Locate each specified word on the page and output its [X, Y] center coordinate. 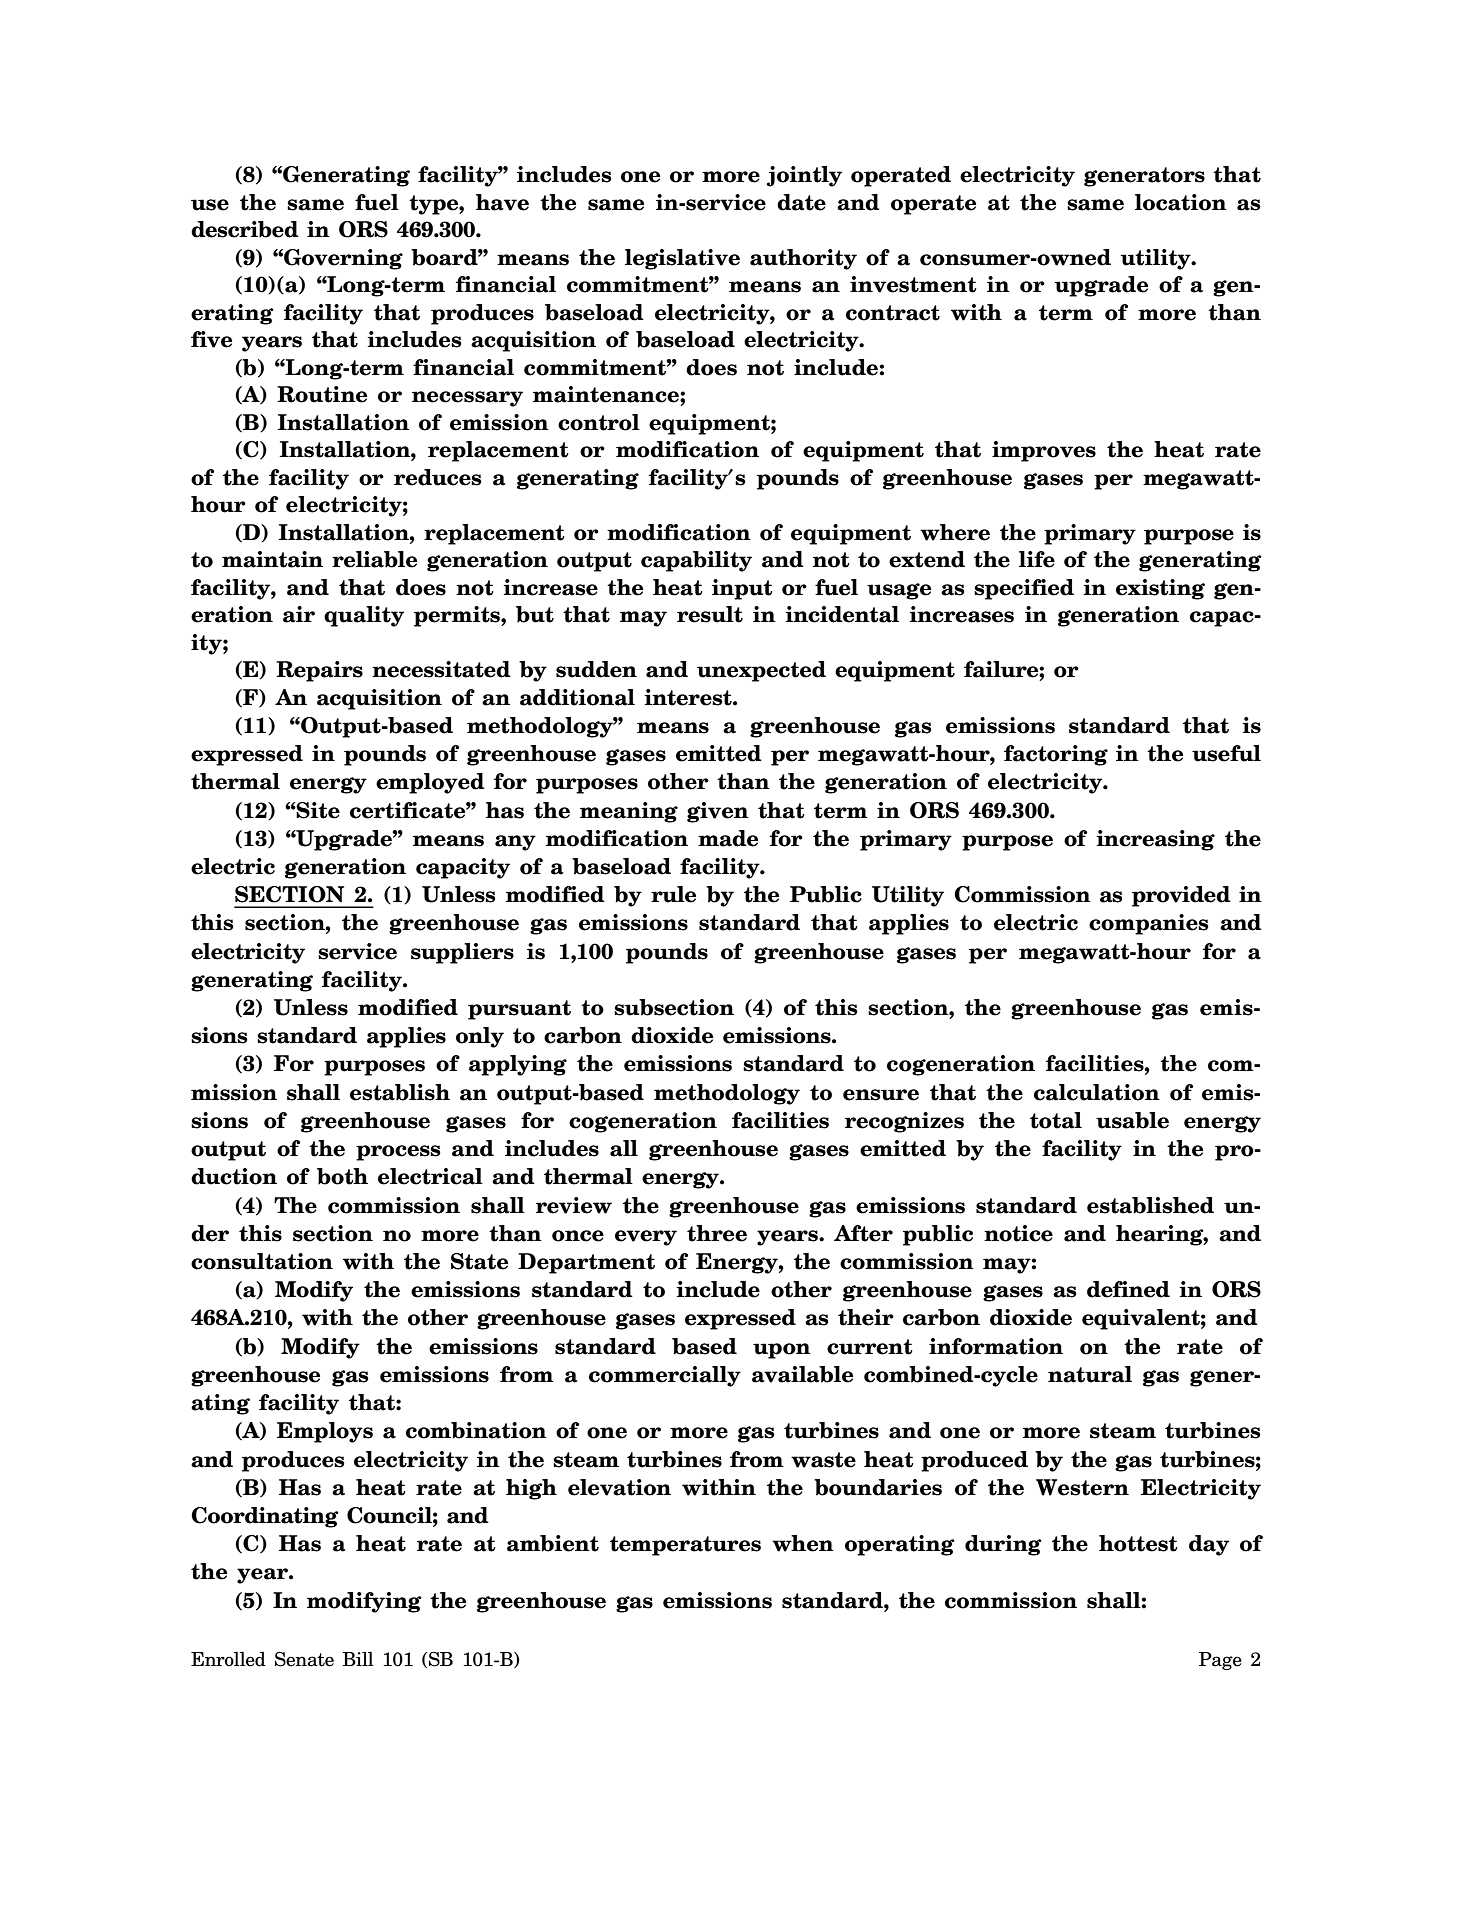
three [717, 1233]
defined [1128, 1289]
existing [1160, 589]
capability [696, 561]
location [1181, 202]
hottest [1138, 1543]
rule [673, 894]
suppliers [462, 953]
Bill [358, 1659]
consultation [262, 1261]
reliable [374, 559]
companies [1149, 924]
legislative [682, 259]
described [245, 229]
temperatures [685, 1546]
